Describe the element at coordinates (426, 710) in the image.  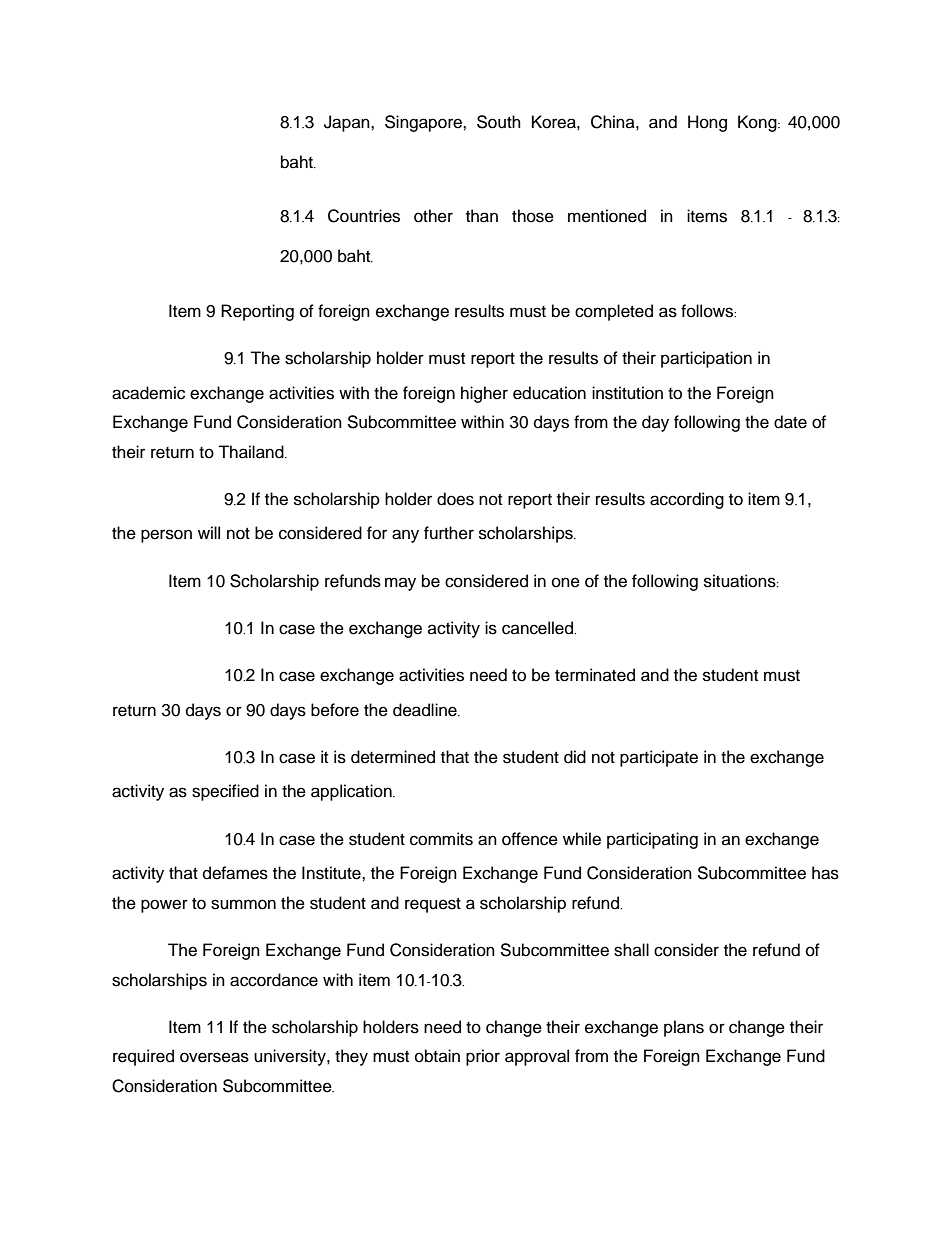
I see `deadline` at that location.
